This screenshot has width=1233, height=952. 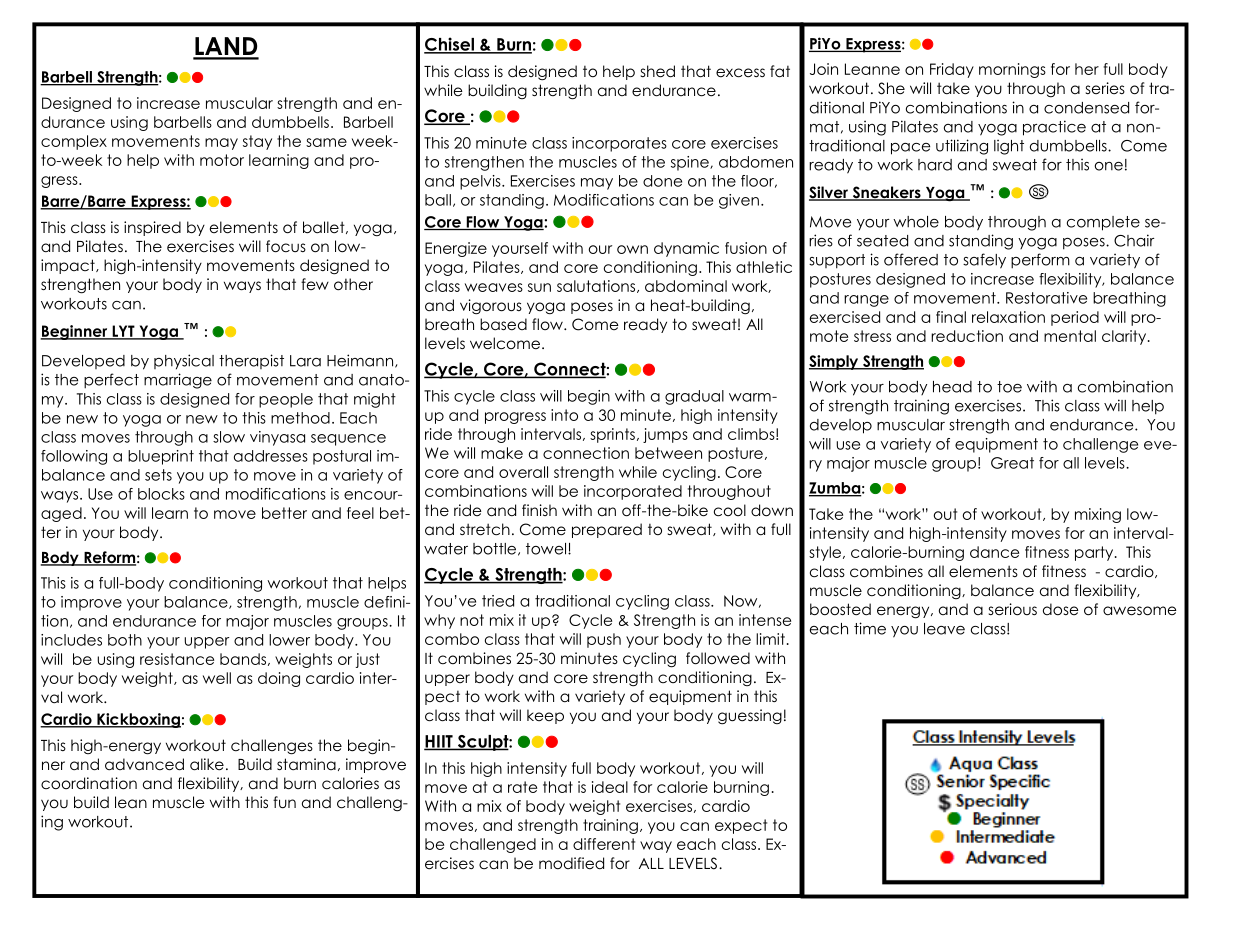 I want to click on both, so click(x=125, y=640).
